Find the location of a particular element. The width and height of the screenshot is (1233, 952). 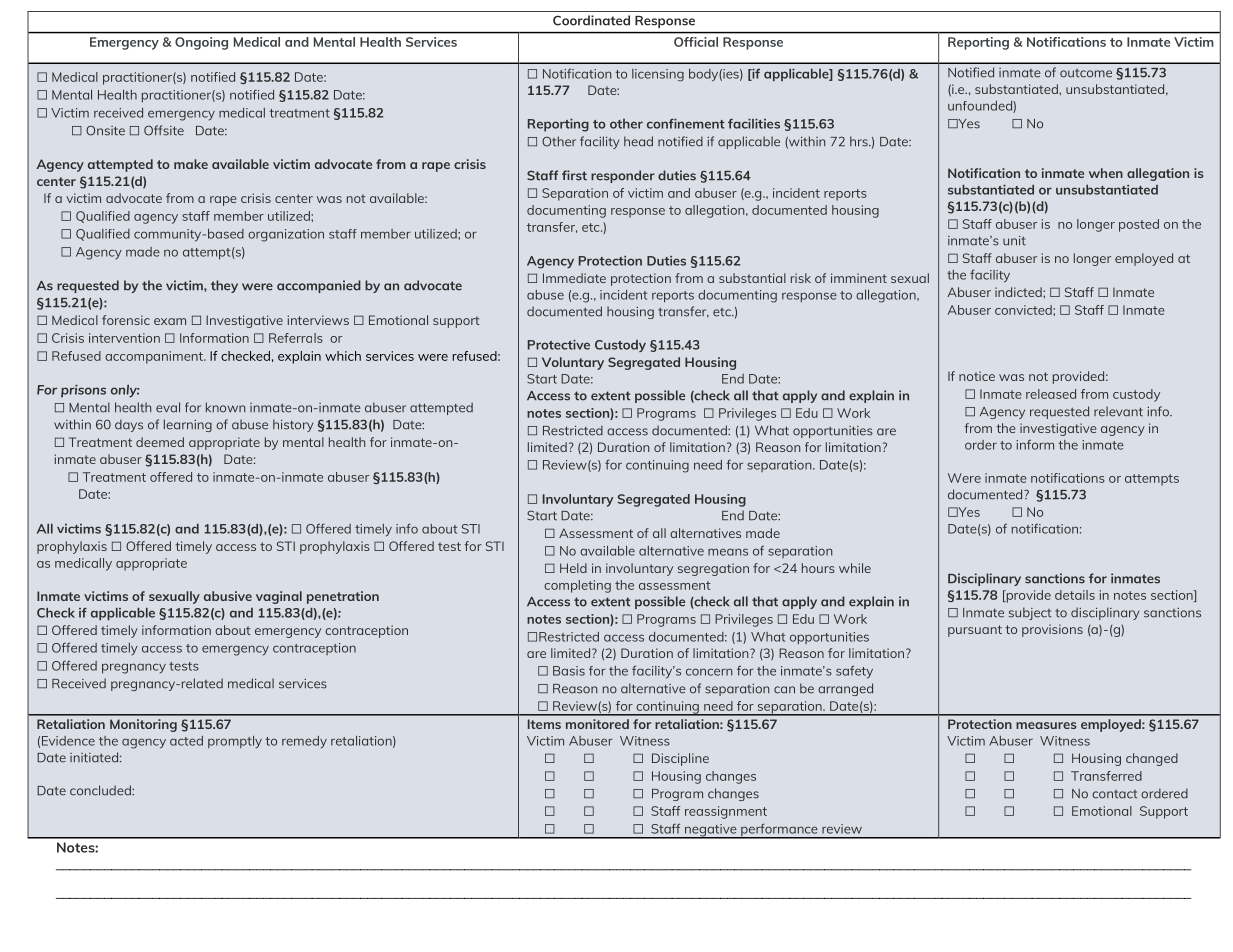

learning is located at coordinates (188, 425).
